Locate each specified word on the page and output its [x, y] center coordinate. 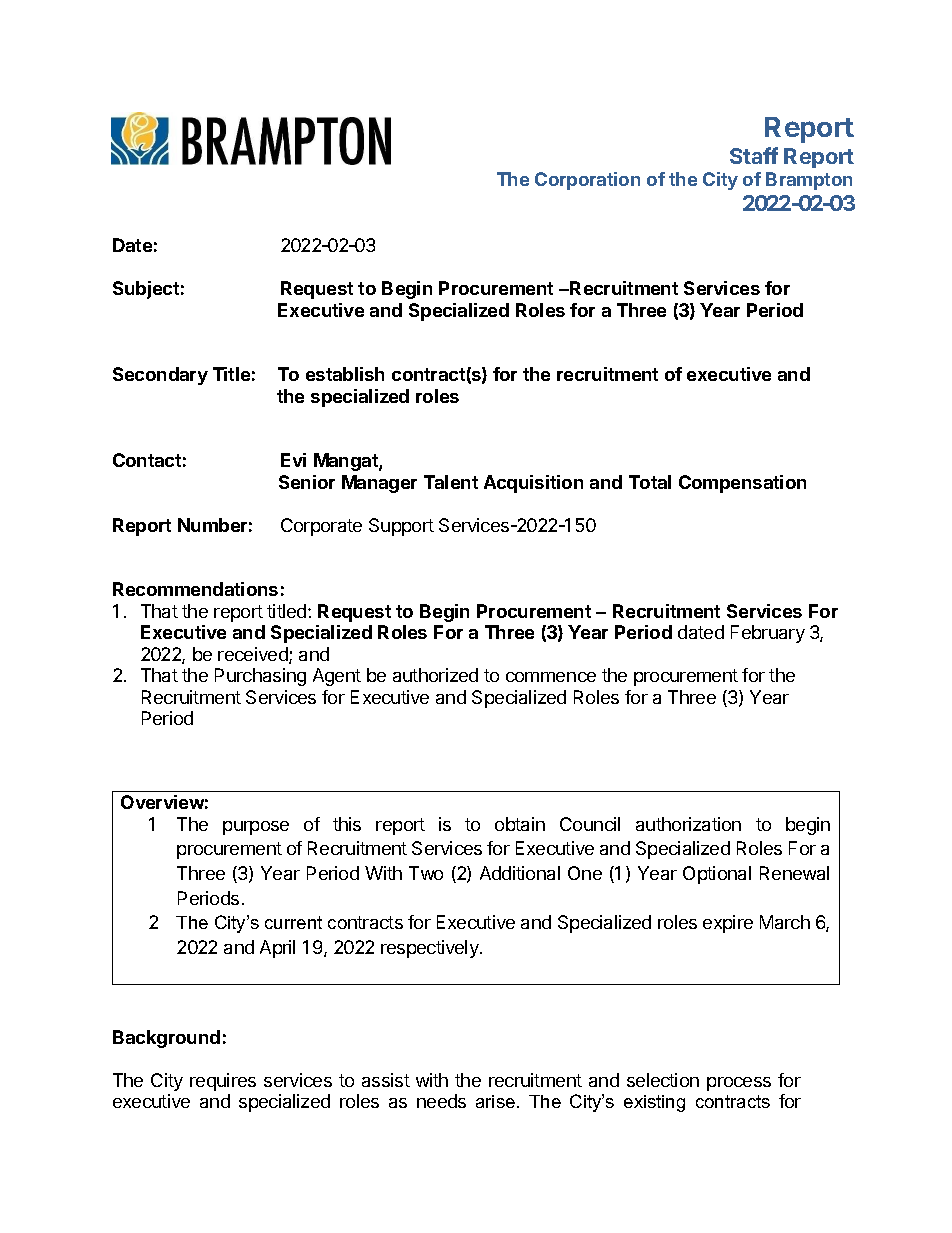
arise [495, 1101]
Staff [754, 155]
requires [223, 1082]
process [739, 1084]
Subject [146, 290]
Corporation [587, 181]
